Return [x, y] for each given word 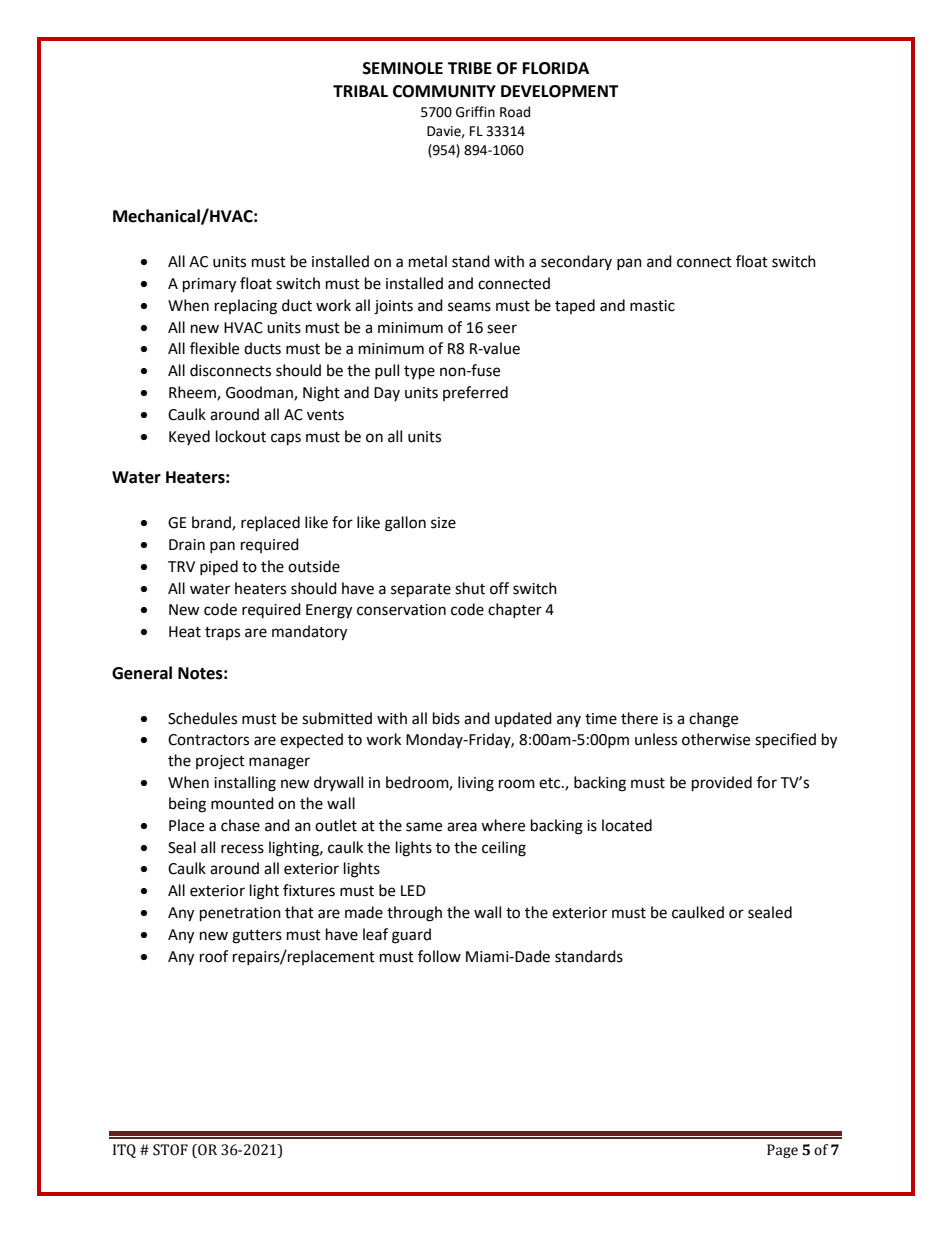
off [499, 588]
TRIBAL [360, 91]
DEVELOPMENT [560, 91]
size [443, 523]
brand [212, 523]
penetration [240, 914]
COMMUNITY [444, 91]
